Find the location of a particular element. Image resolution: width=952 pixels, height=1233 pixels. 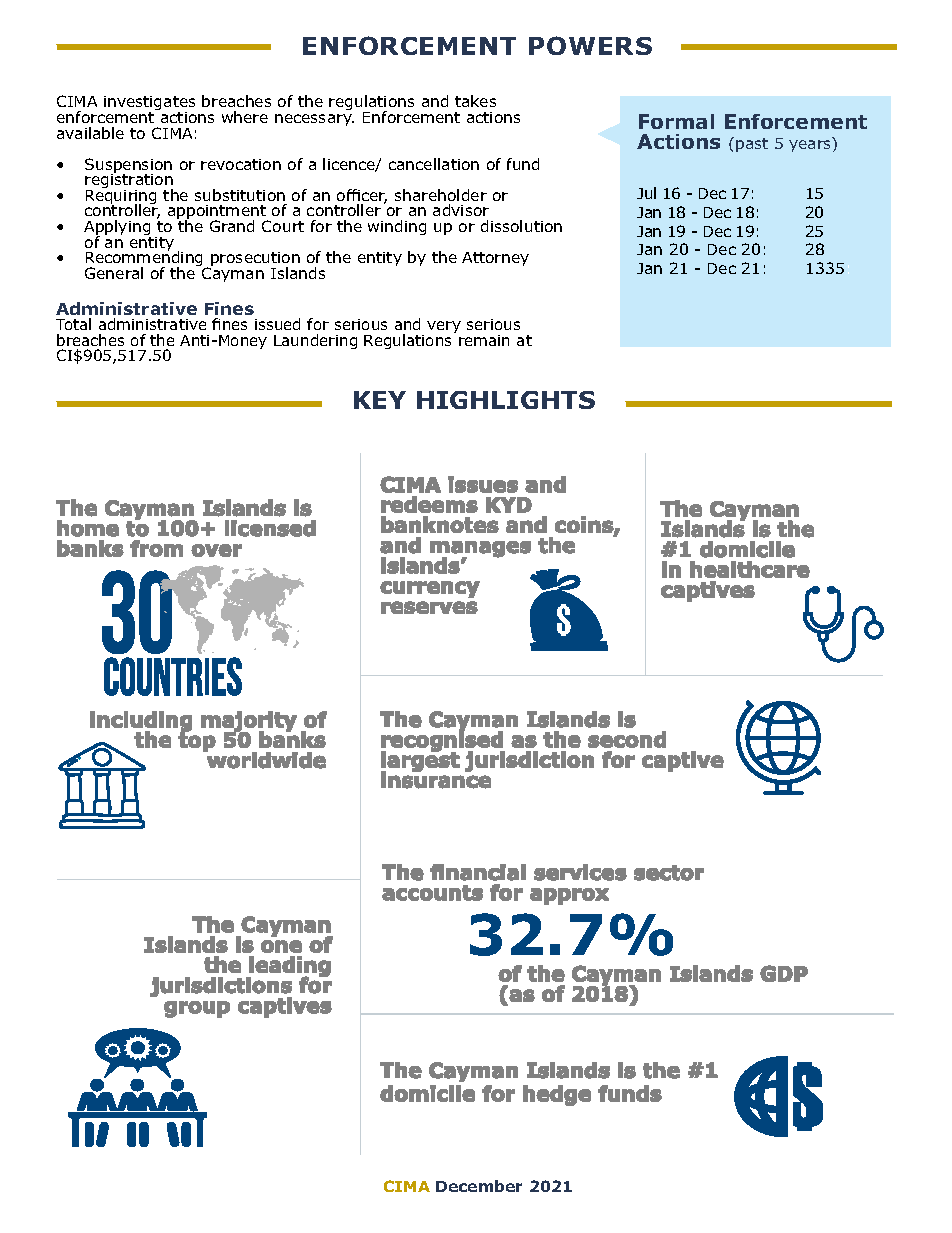

group is located at coordinates (197, 1009).
